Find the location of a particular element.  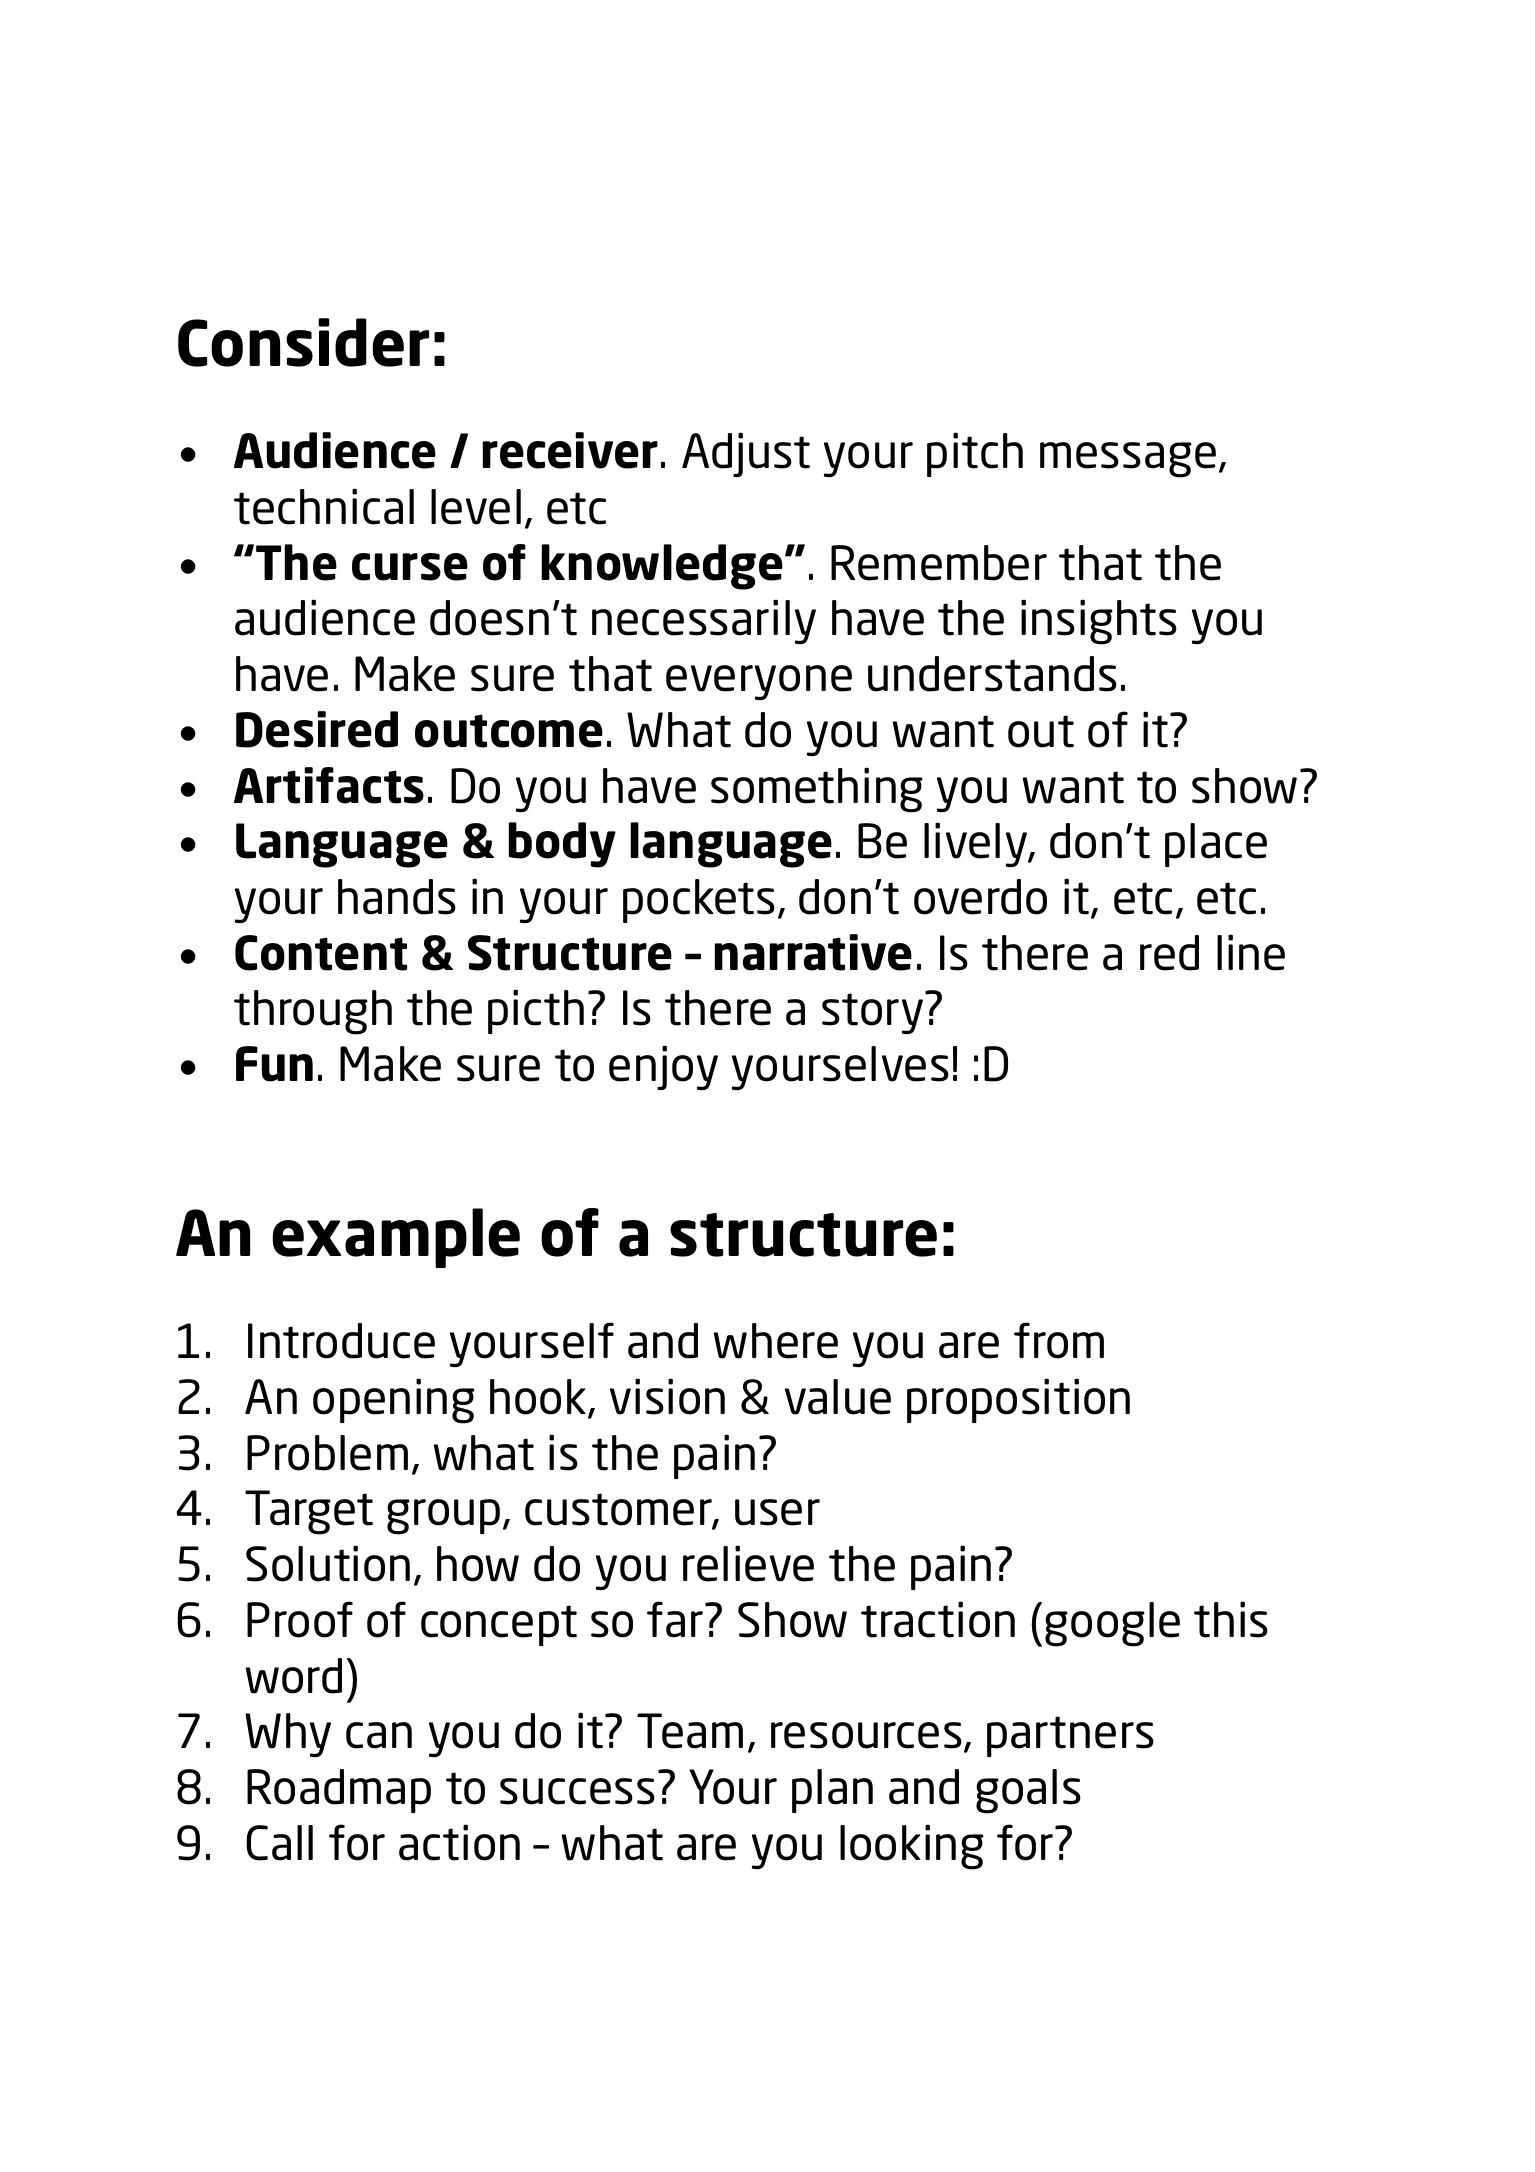

plan is located at coordinates (832, 1791).
